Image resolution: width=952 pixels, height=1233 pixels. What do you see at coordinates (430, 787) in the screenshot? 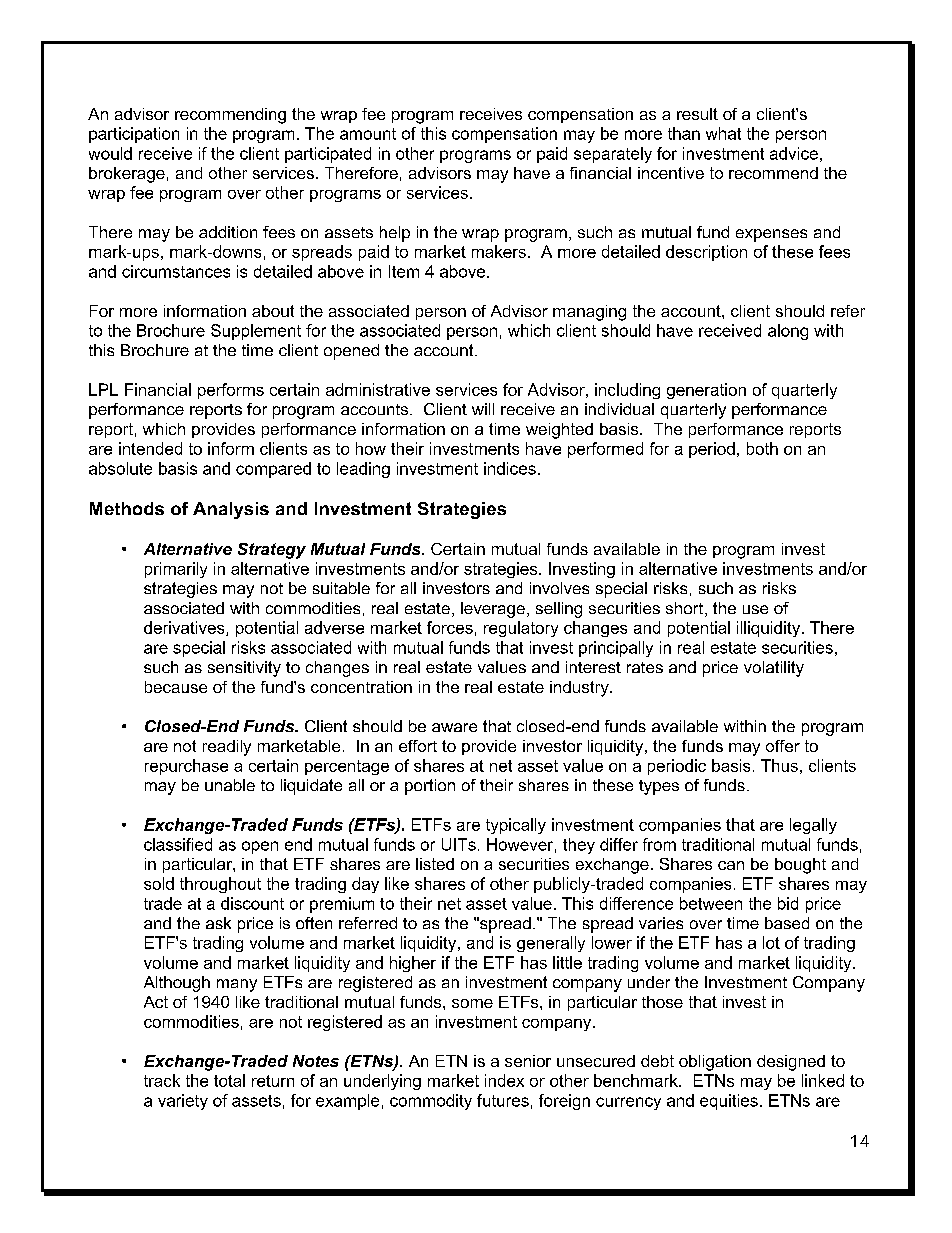
I see `portion` at bounding box center [430, 787].
